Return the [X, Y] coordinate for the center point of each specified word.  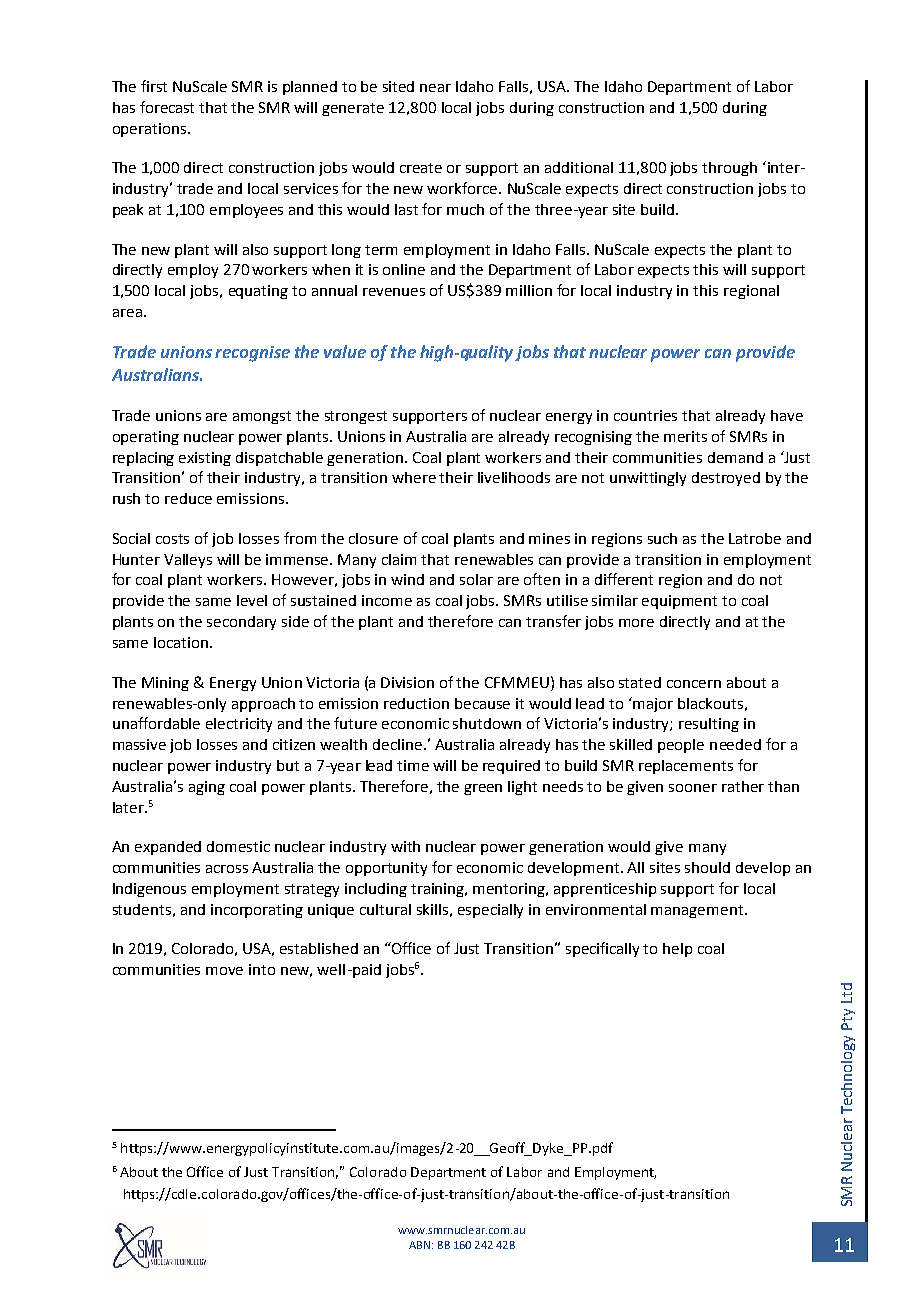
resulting [709, 725]
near [435, 88]
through [729, 169]
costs [172, 539]
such [662, 538]
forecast [167, 107]
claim [399, 559]
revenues [394, 292]
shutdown [487, 723]
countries [645, 415]
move [224, 971]
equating [258, 292]
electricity [239, 725]
